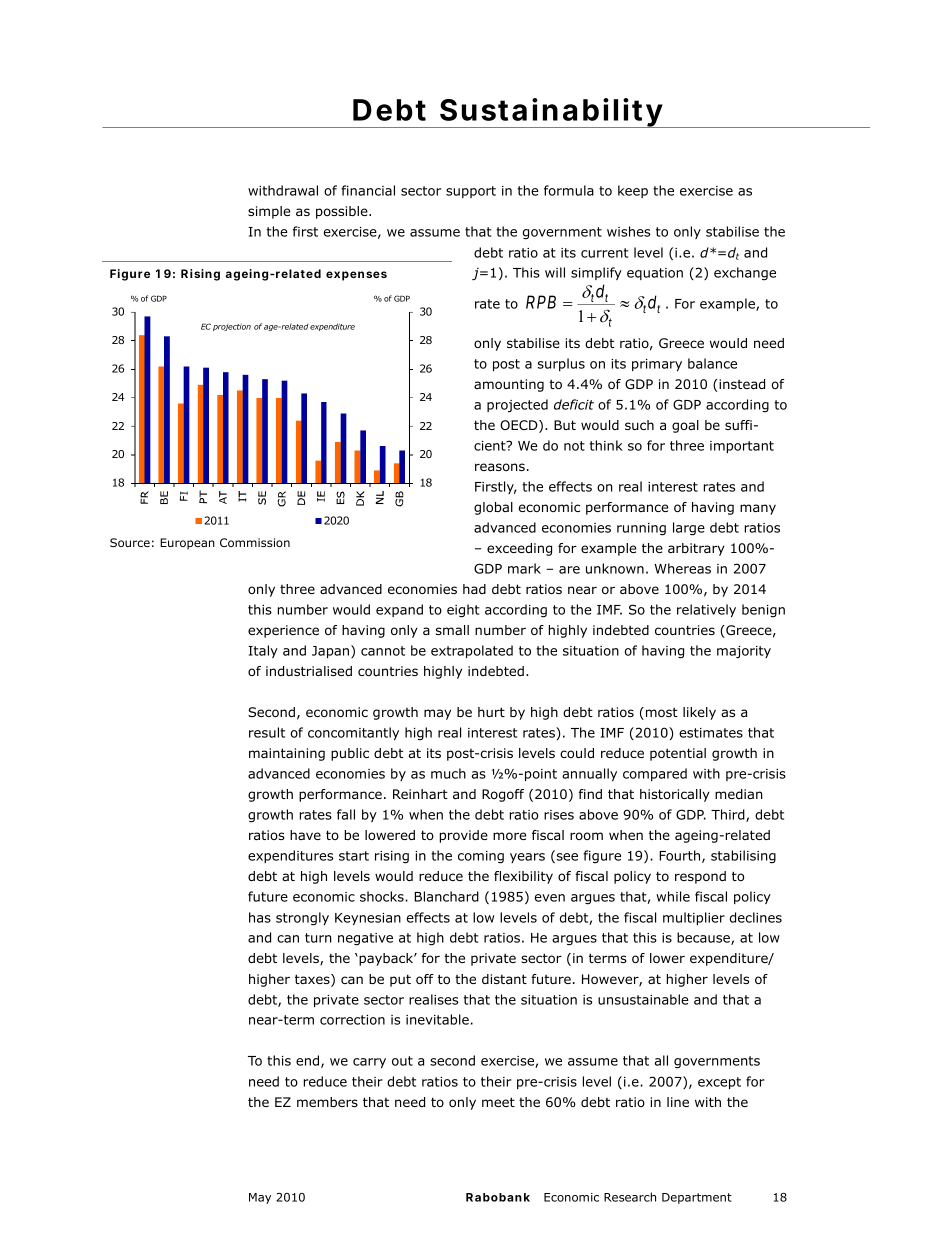  Describe the element at coordinates (187, 544) in the page. I see `European` at that location.
